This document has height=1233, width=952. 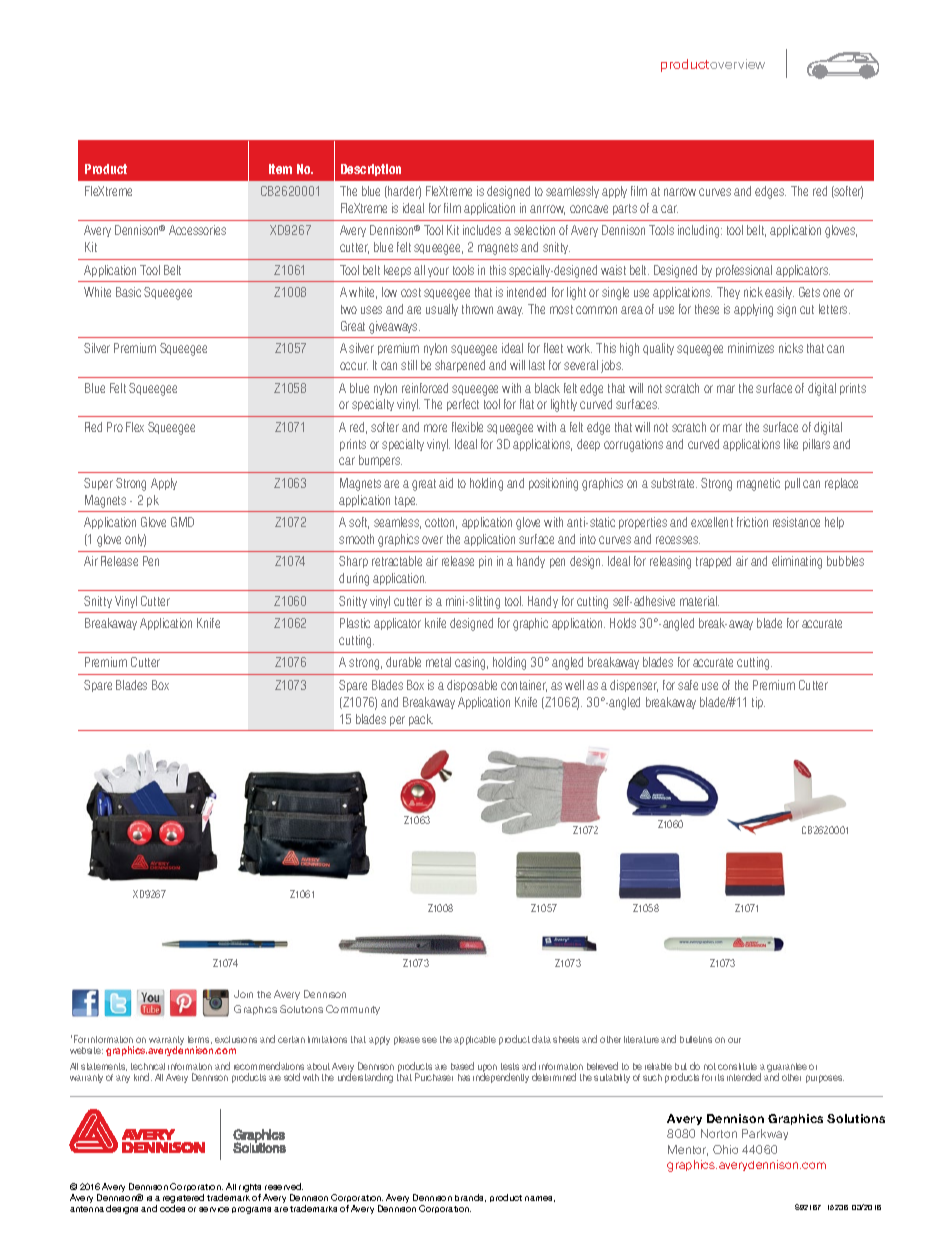 What do you see at coordinates (197, 230) in the document?
I see `Accessories` at bounding box center [197, 230].
